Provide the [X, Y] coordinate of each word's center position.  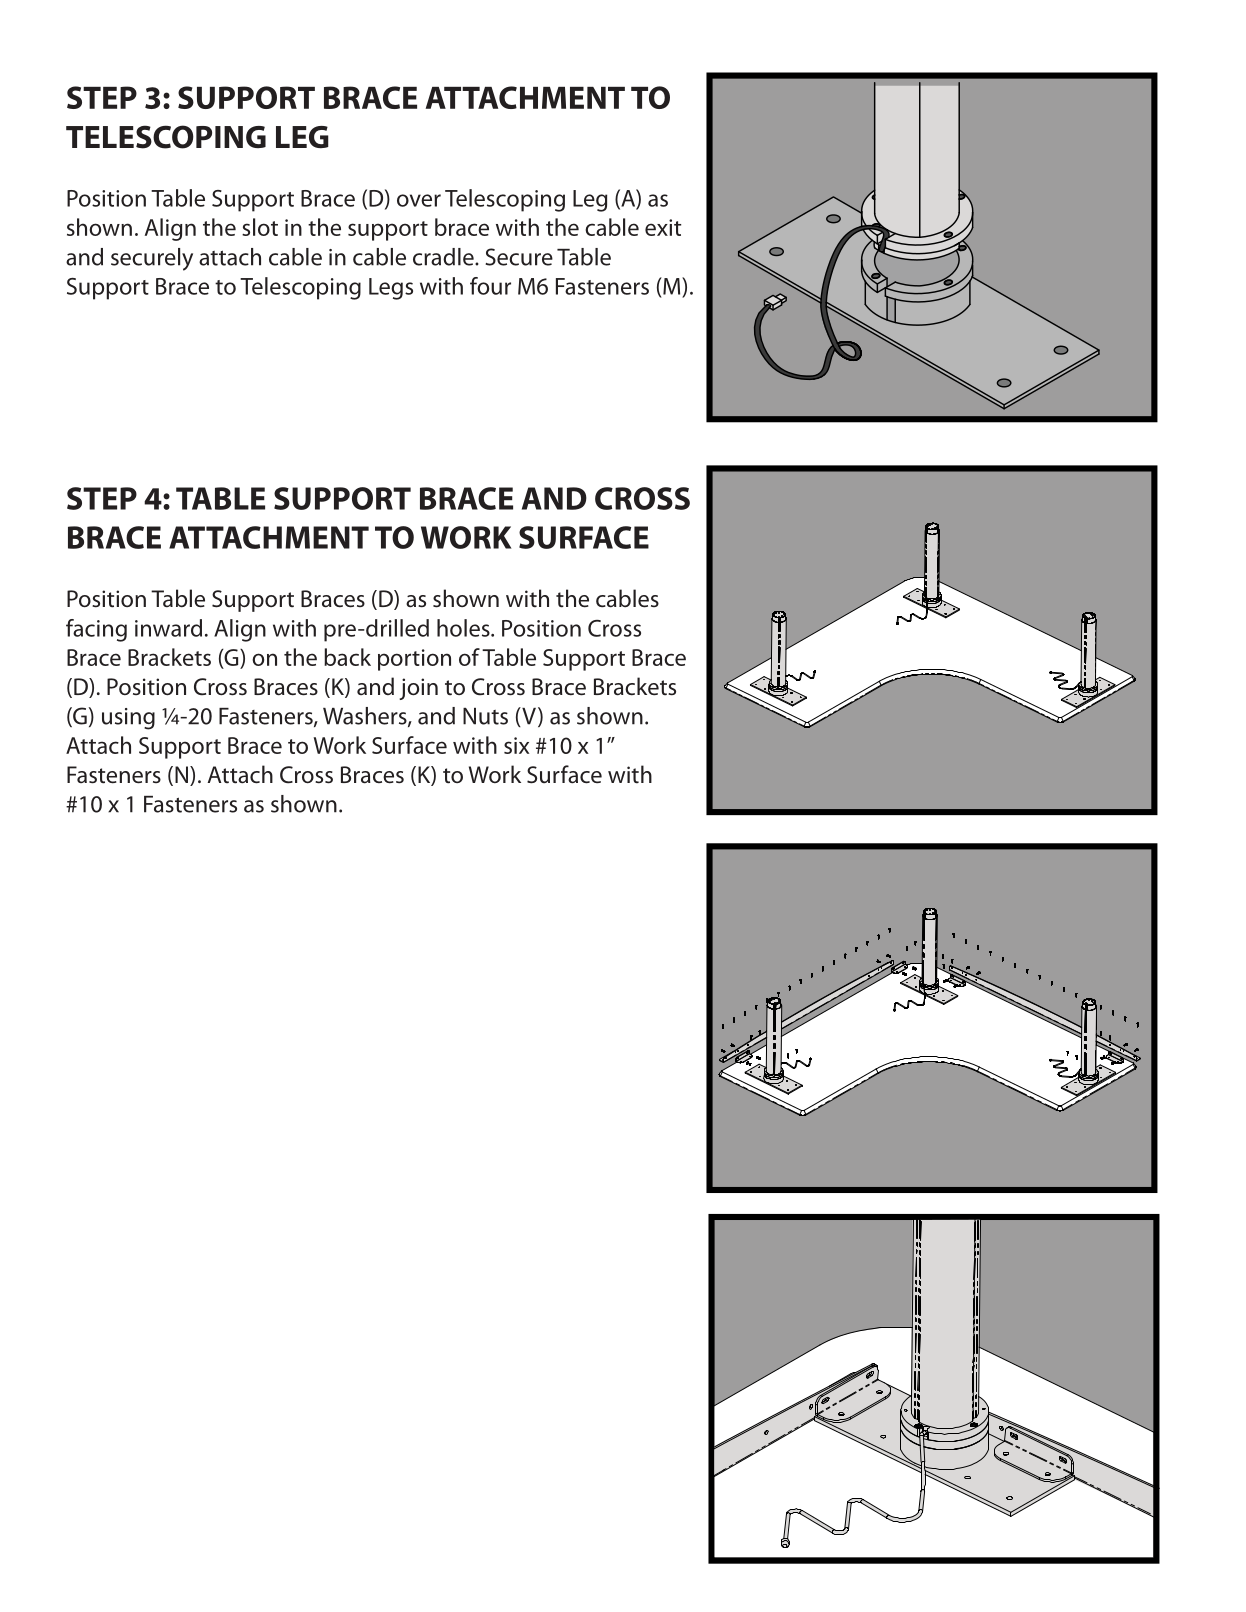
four [490, 286]
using [128, 719]
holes [464, 628]
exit [663, 227]
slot [260, 227]
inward [168, 628]
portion [414, 660]
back [347, 657]
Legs [391, 289]
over [419, 200]
